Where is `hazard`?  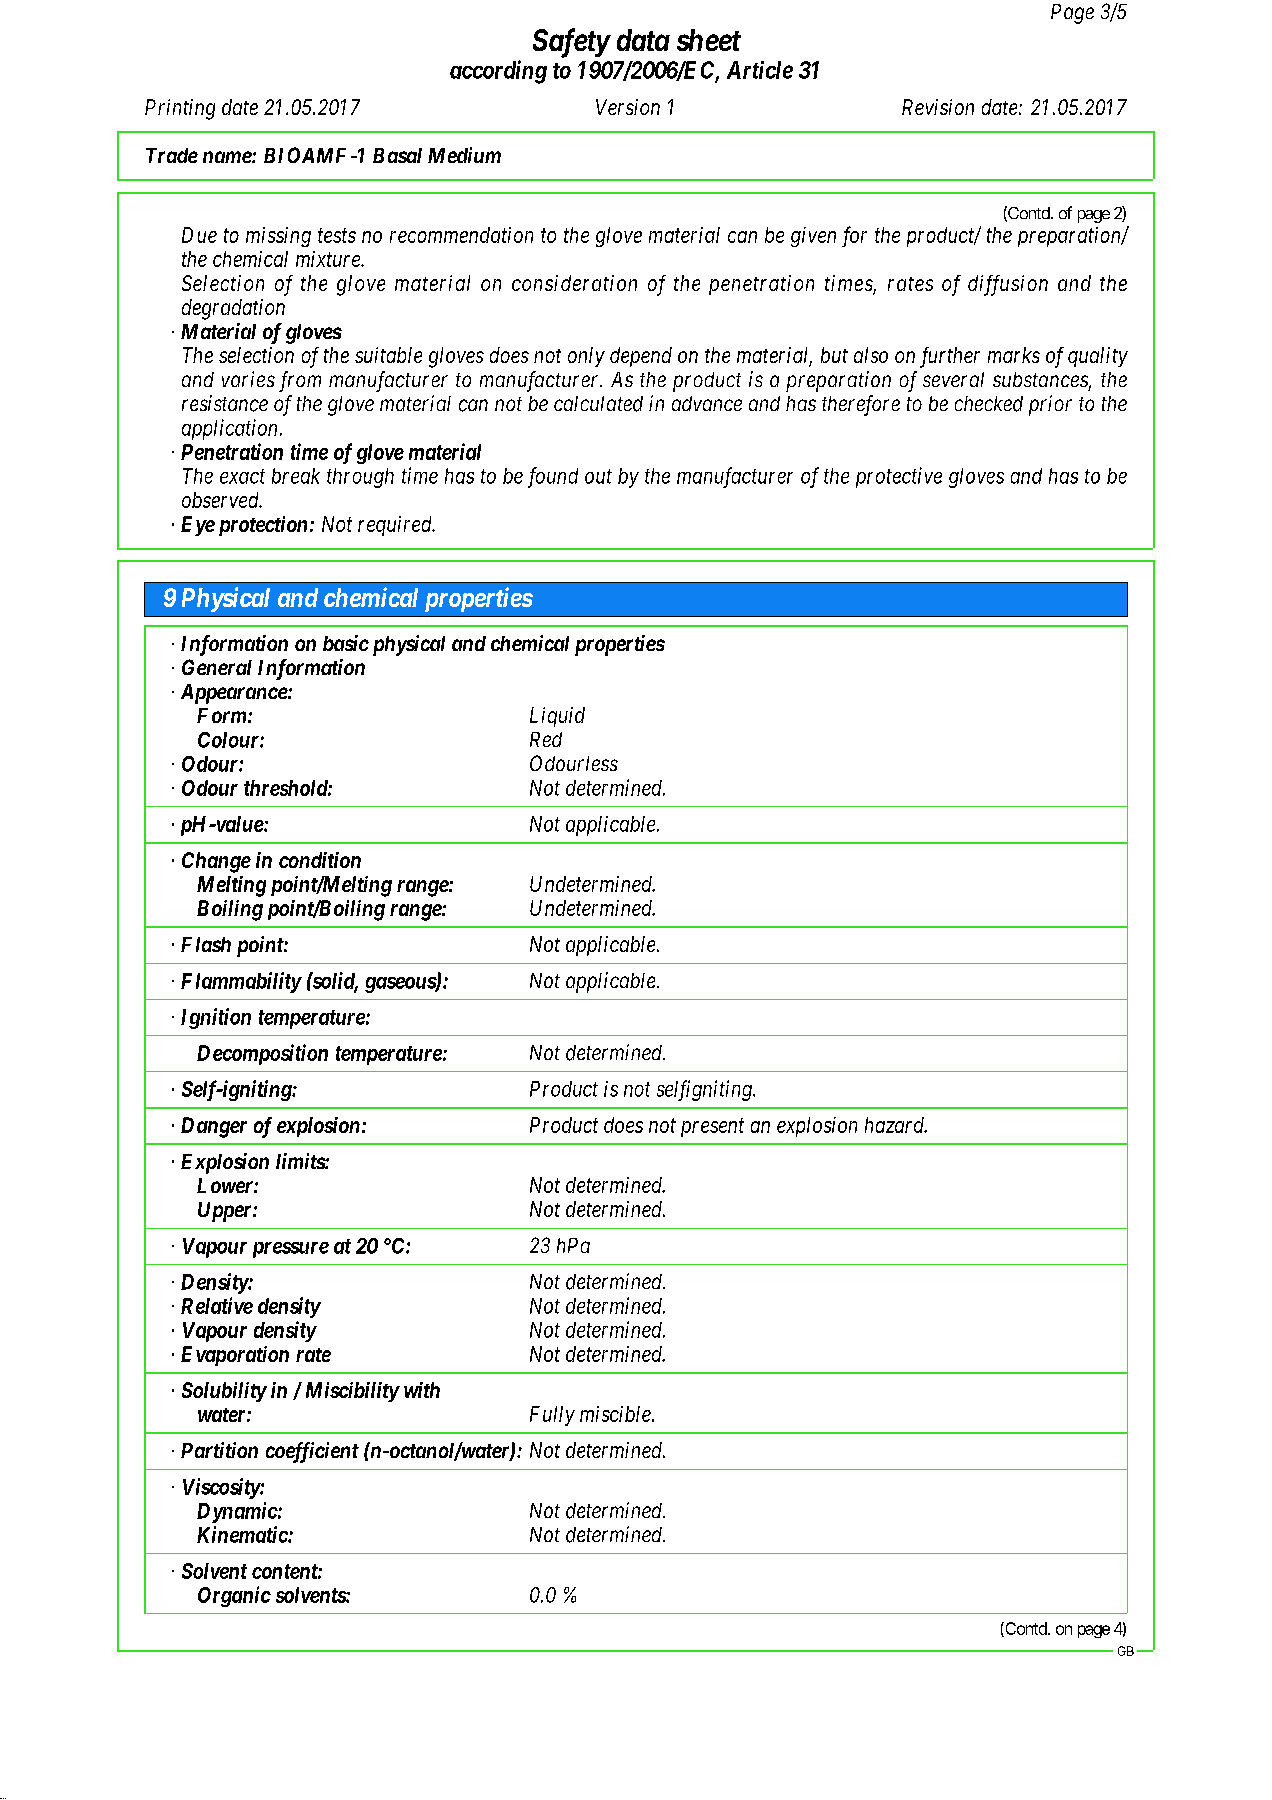
hazard is located at coordinates (896, 1125).
